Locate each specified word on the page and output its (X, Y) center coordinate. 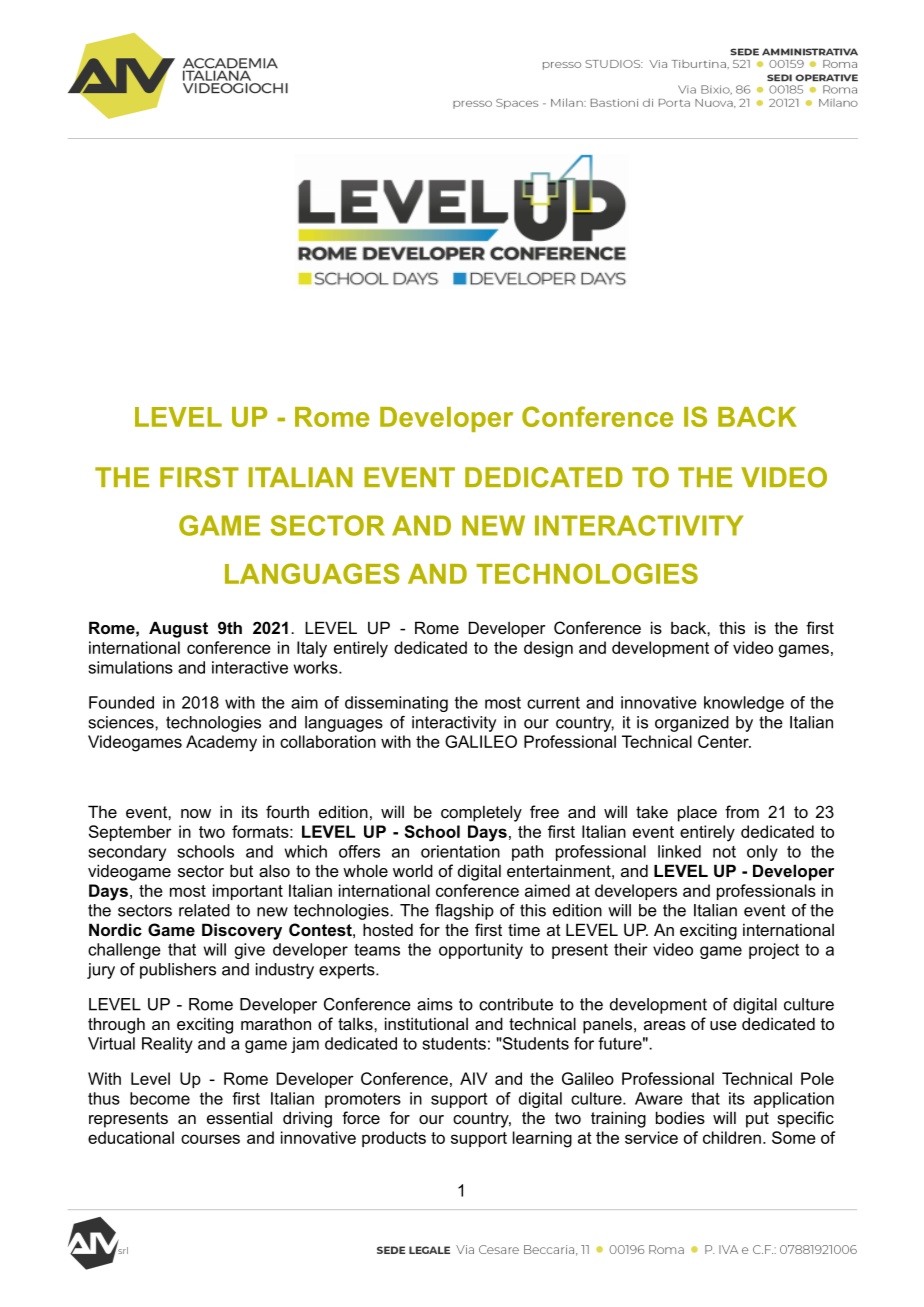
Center (724, 741)
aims (435, 1004)
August (178, 629)
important (248, 892)
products (394, 1139)
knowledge (744, 704)
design (548, 649)
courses (210, 1139)
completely (481, 813)
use (723, 1025)
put (757, 1120)
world (413, 870)
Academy (221, 743)
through (116, 1025)
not (724, 852)
